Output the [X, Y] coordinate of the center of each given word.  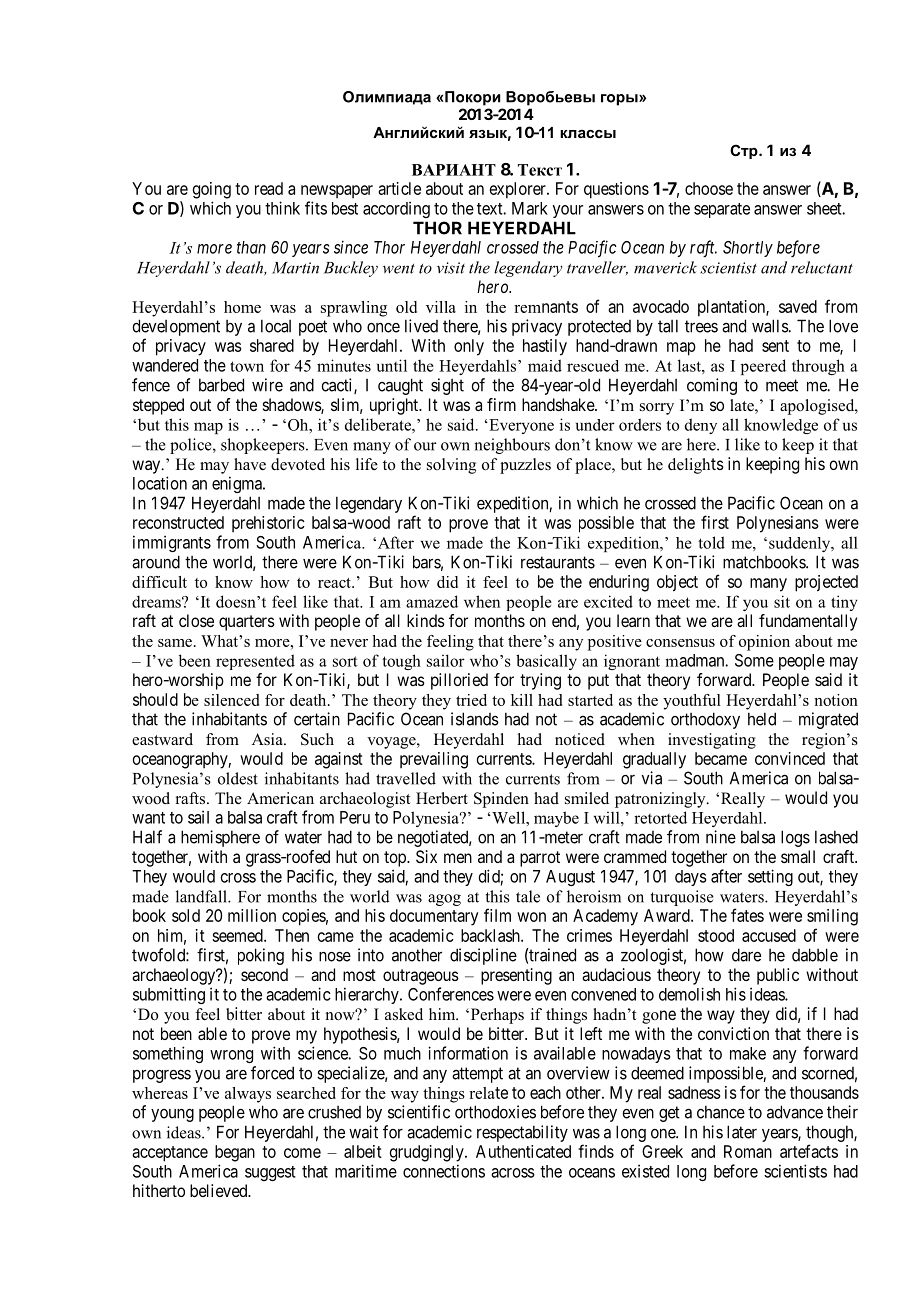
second [264, 974]
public [778, 976]
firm [501, 404]
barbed [221, 385]
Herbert [442, 798]
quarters [247, 623]
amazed [432, 601]
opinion [764, 643]
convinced [790, 758]
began [235, 1153]
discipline [483, 956]
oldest [238, 778]
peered [763, 367]
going [212, 190]
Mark [530, 208]
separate [722, 210]
